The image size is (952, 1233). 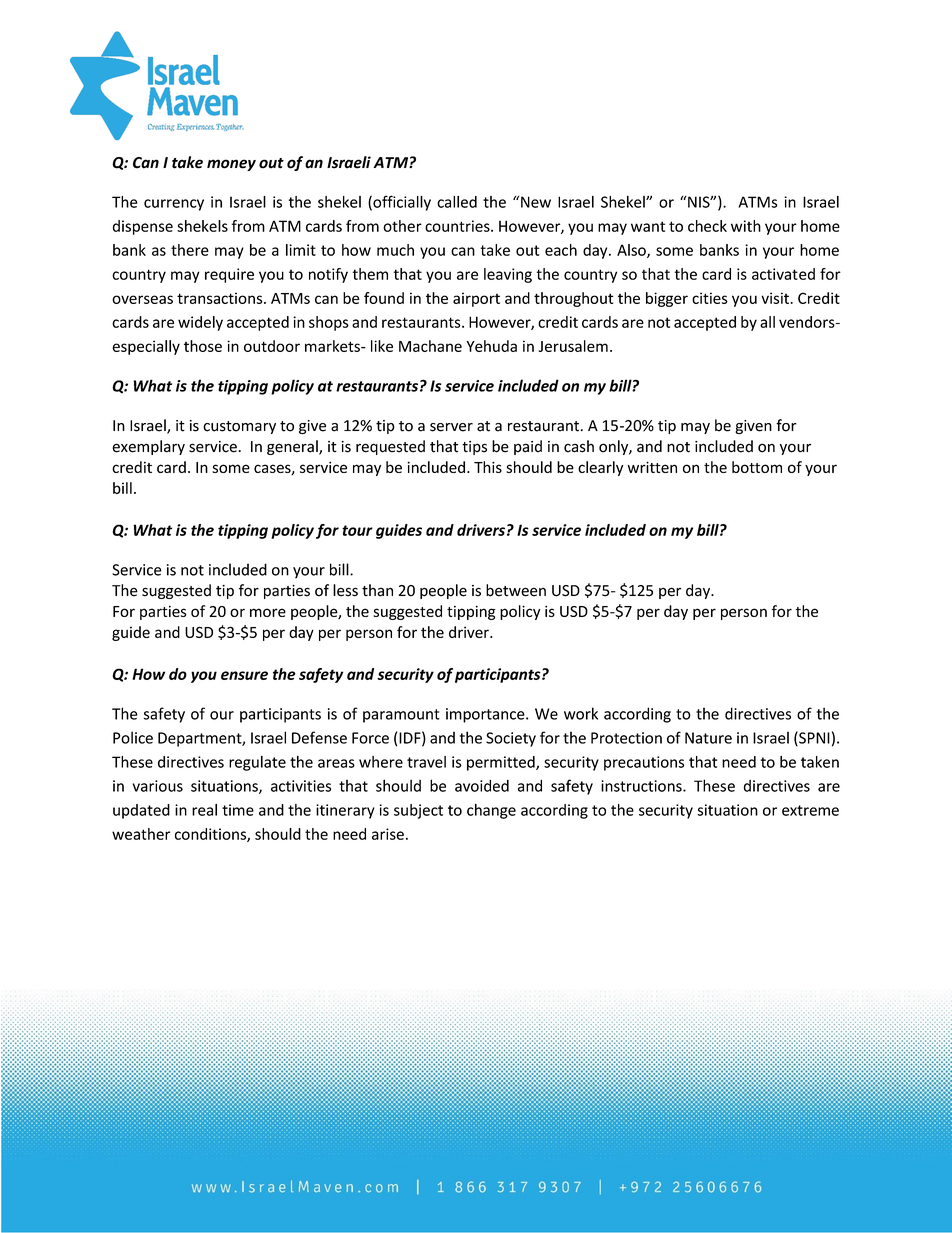 What do you see at coordinates (488, 467) in the screenshot?
I see `This` at bounding box center [488, 467].
